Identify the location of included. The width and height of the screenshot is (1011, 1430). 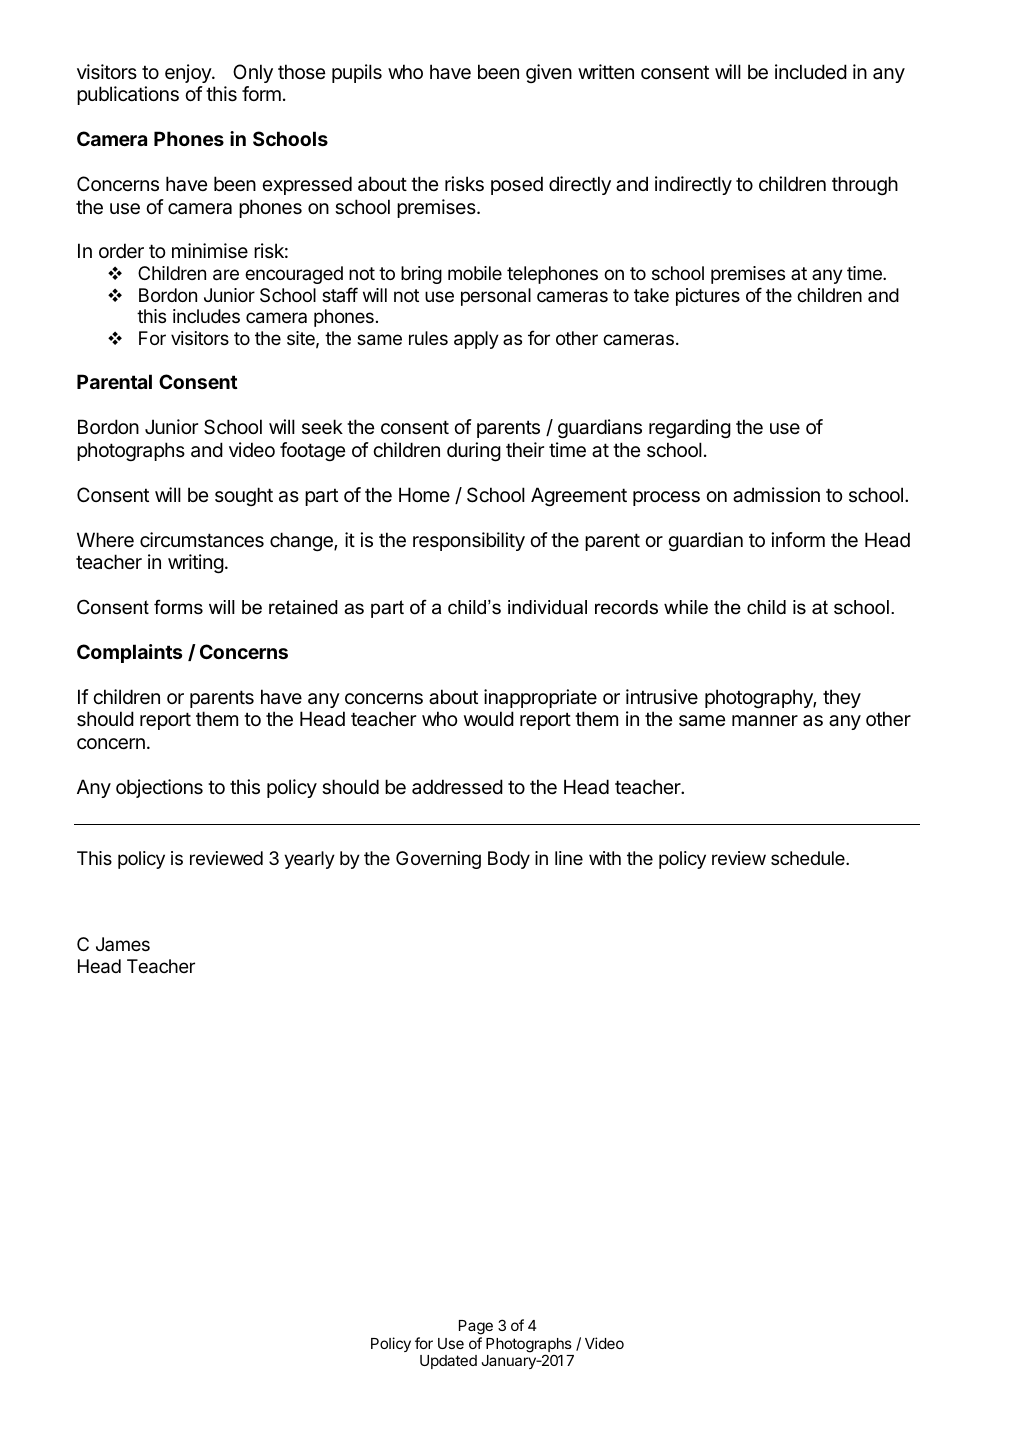
(811, 71).
